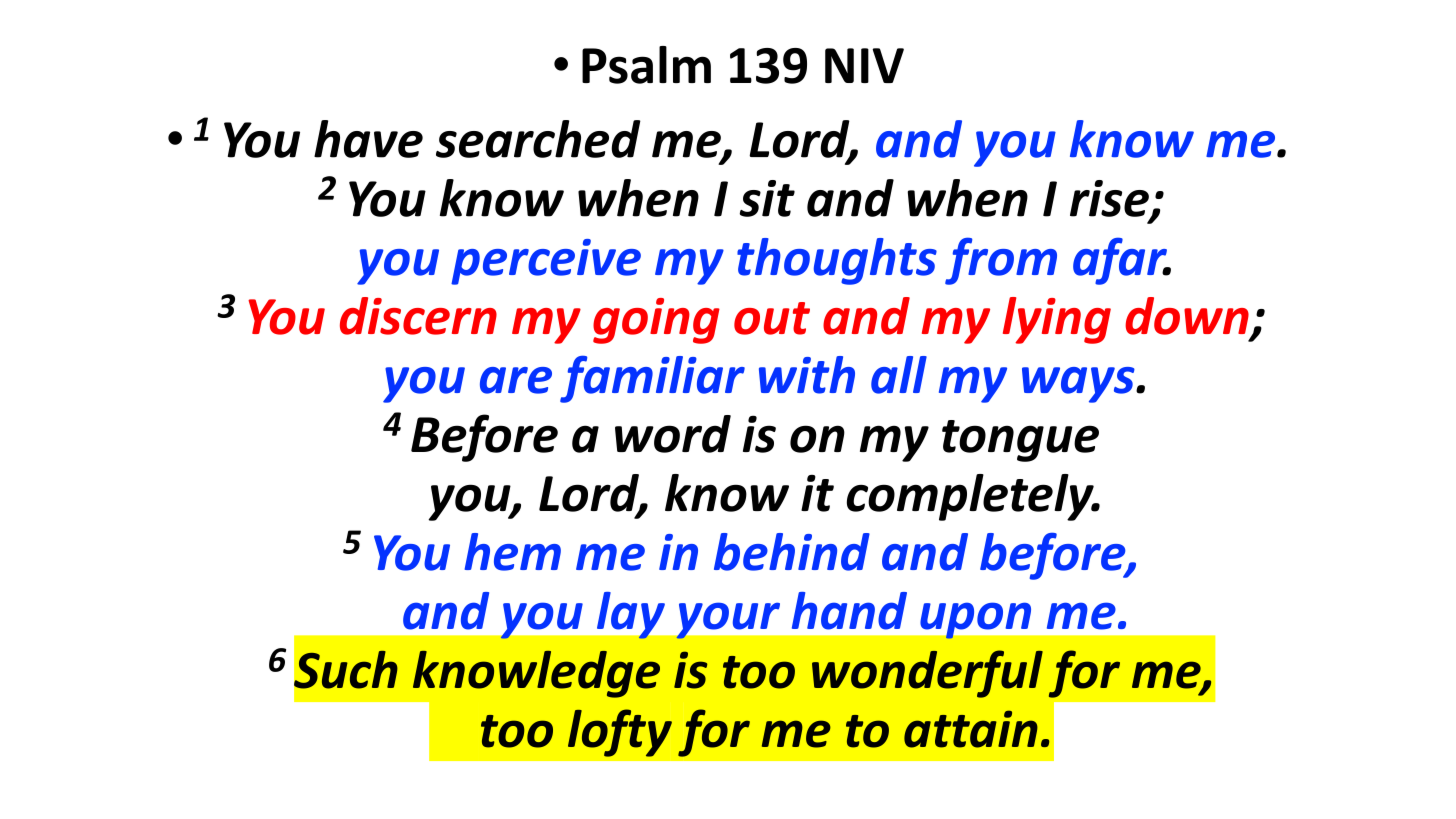  What do you see at coordinates (538, 139) in the screenshot?
I see `searched` at bounding box center [538, 139].
